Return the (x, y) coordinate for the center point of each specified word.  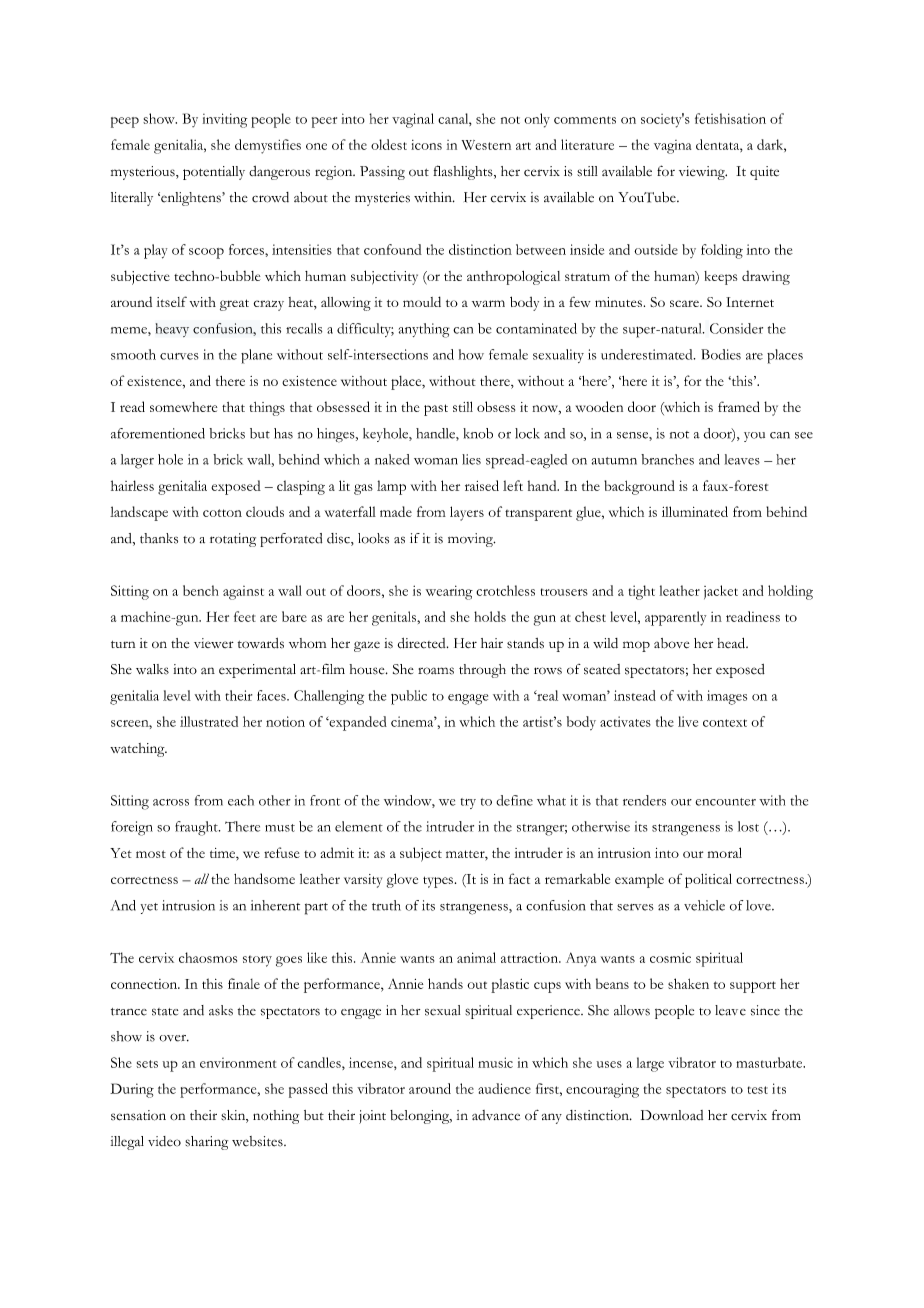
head (732, 643)
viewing (703, 173)
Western (486, 145)
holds (490, 616)
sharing (206, 1143)
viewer (214, 643)
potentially (214, 173)
